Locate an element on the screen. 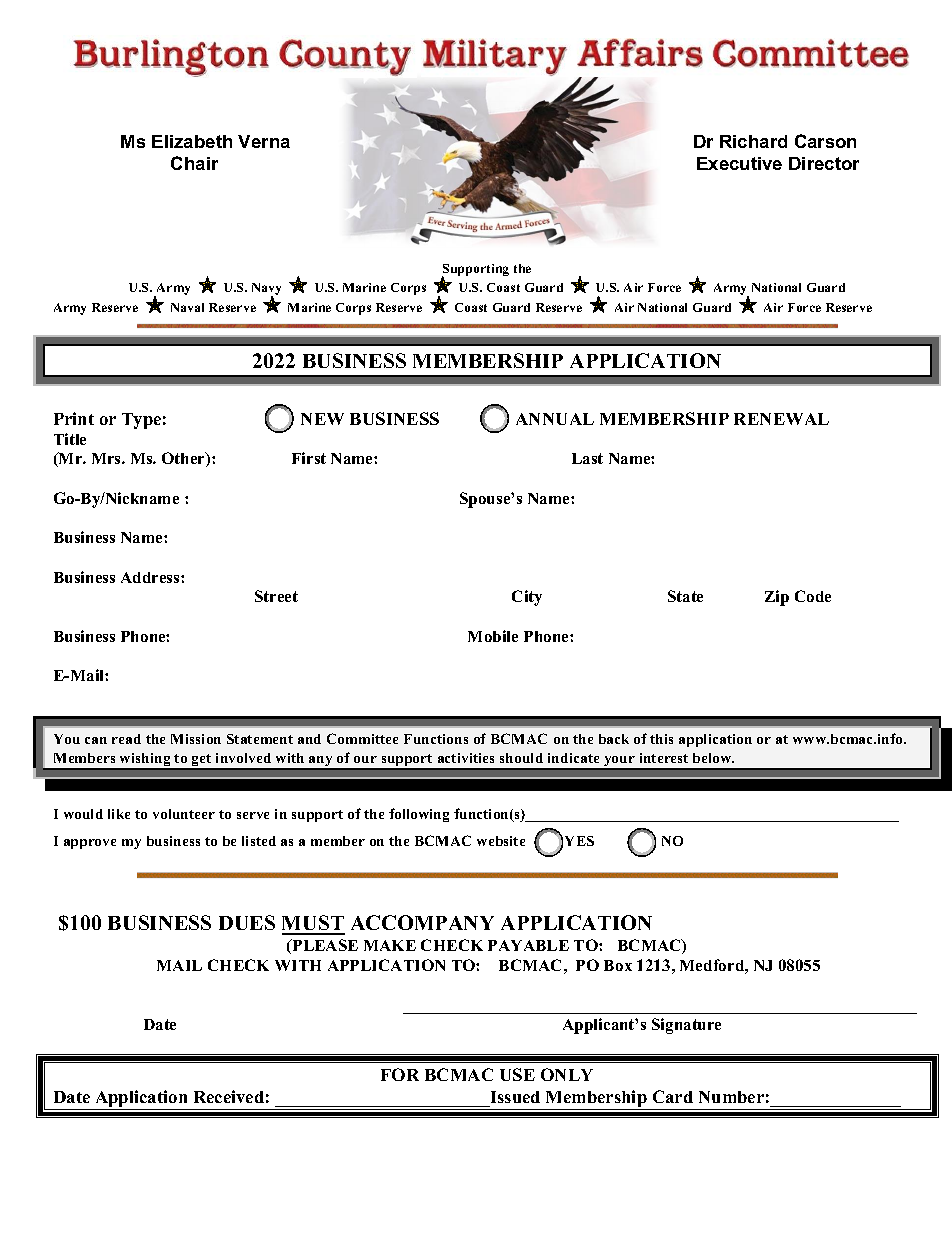 The image size is (952, 1233). volunteer is located at coordinates (184, 814).
